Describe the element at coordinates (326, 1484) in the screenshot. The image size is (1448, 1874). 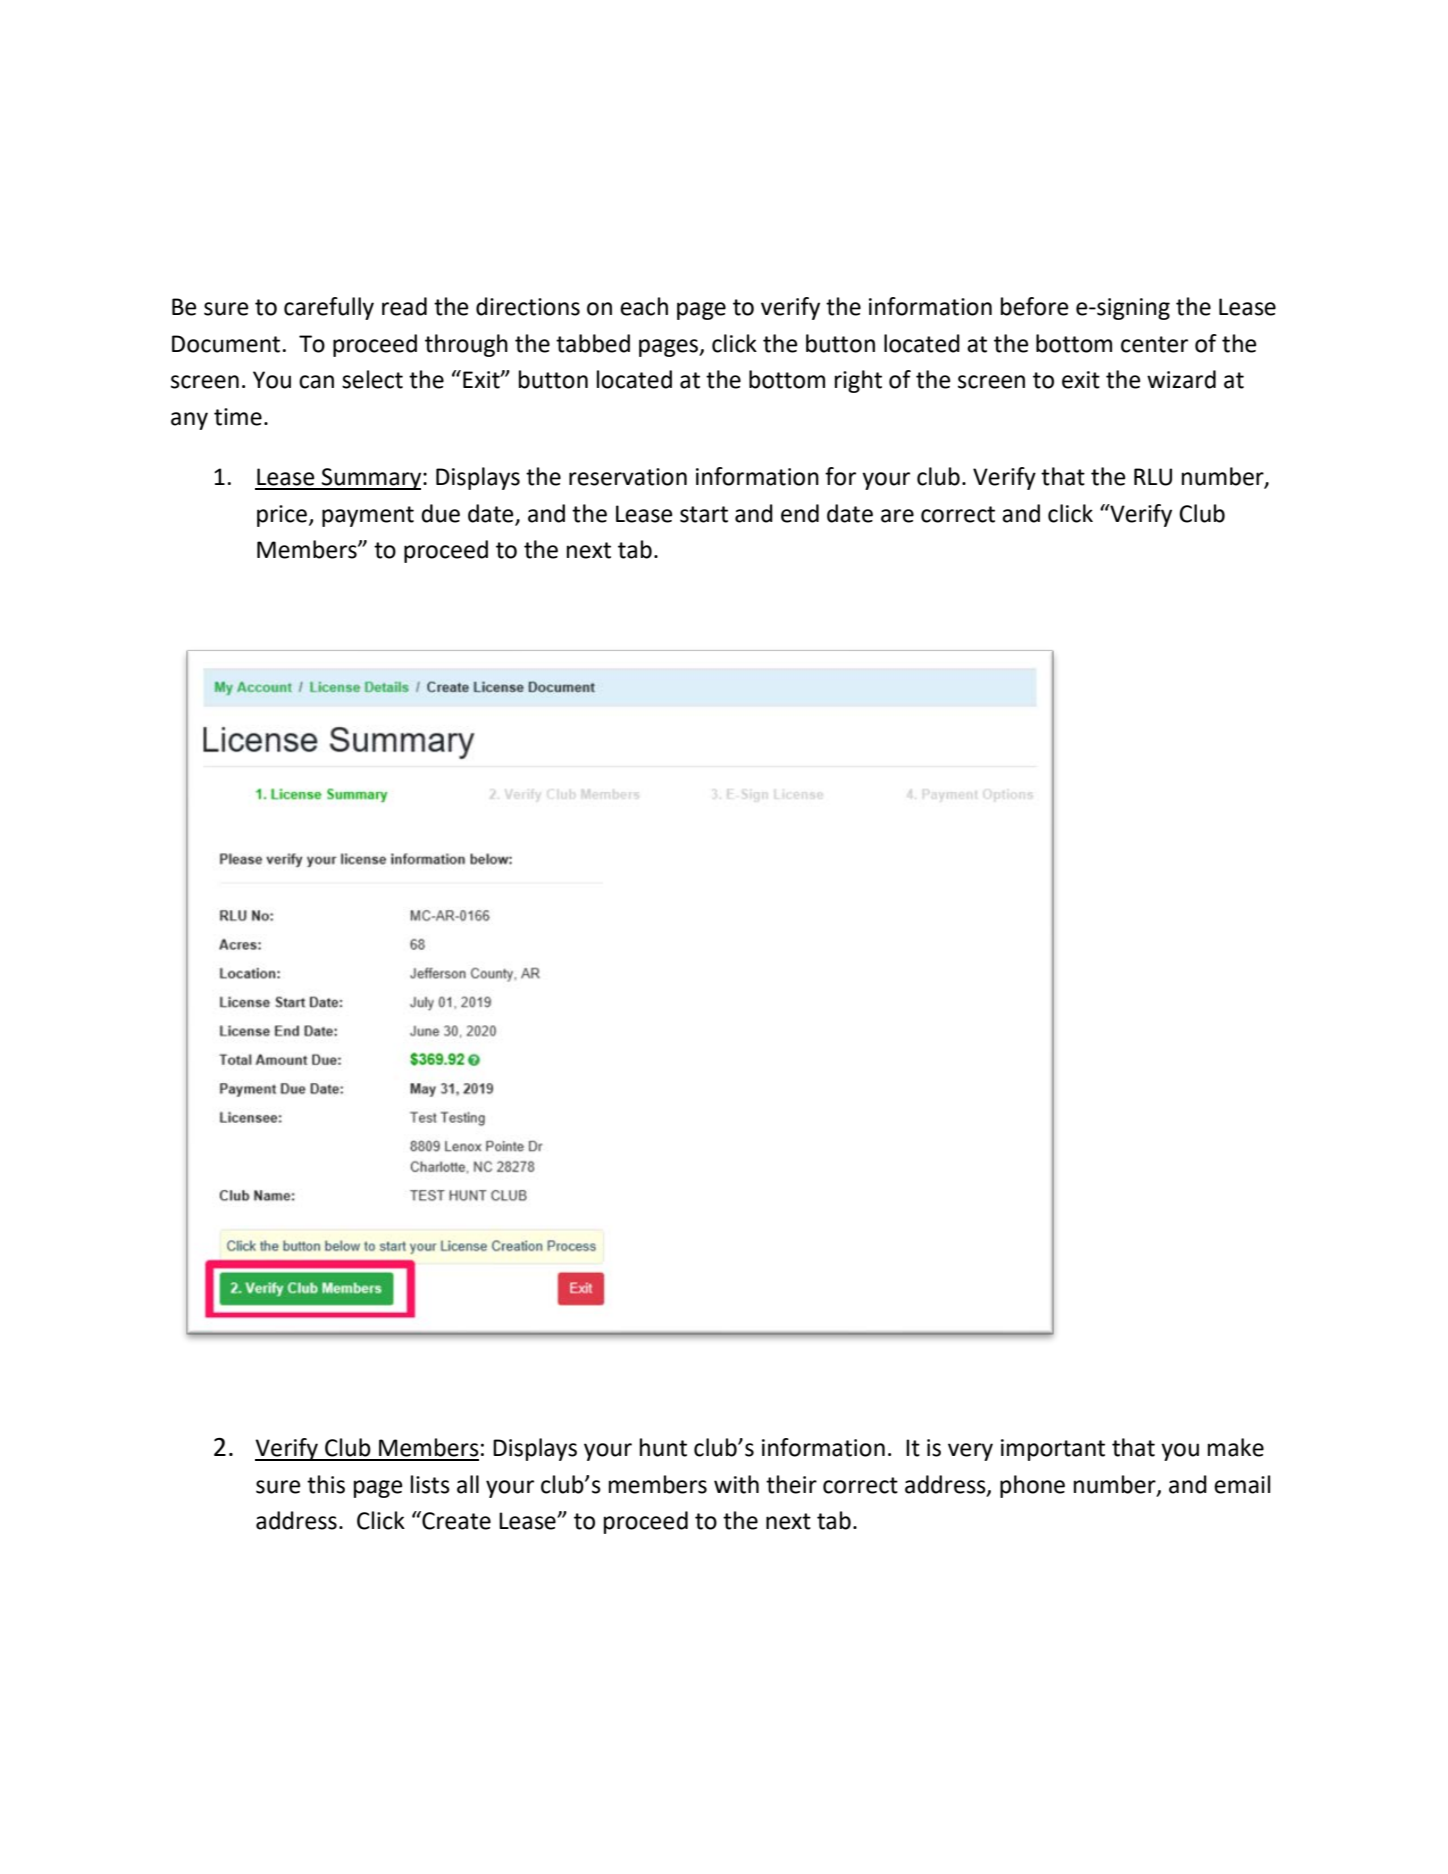
I see `this` at that location.
